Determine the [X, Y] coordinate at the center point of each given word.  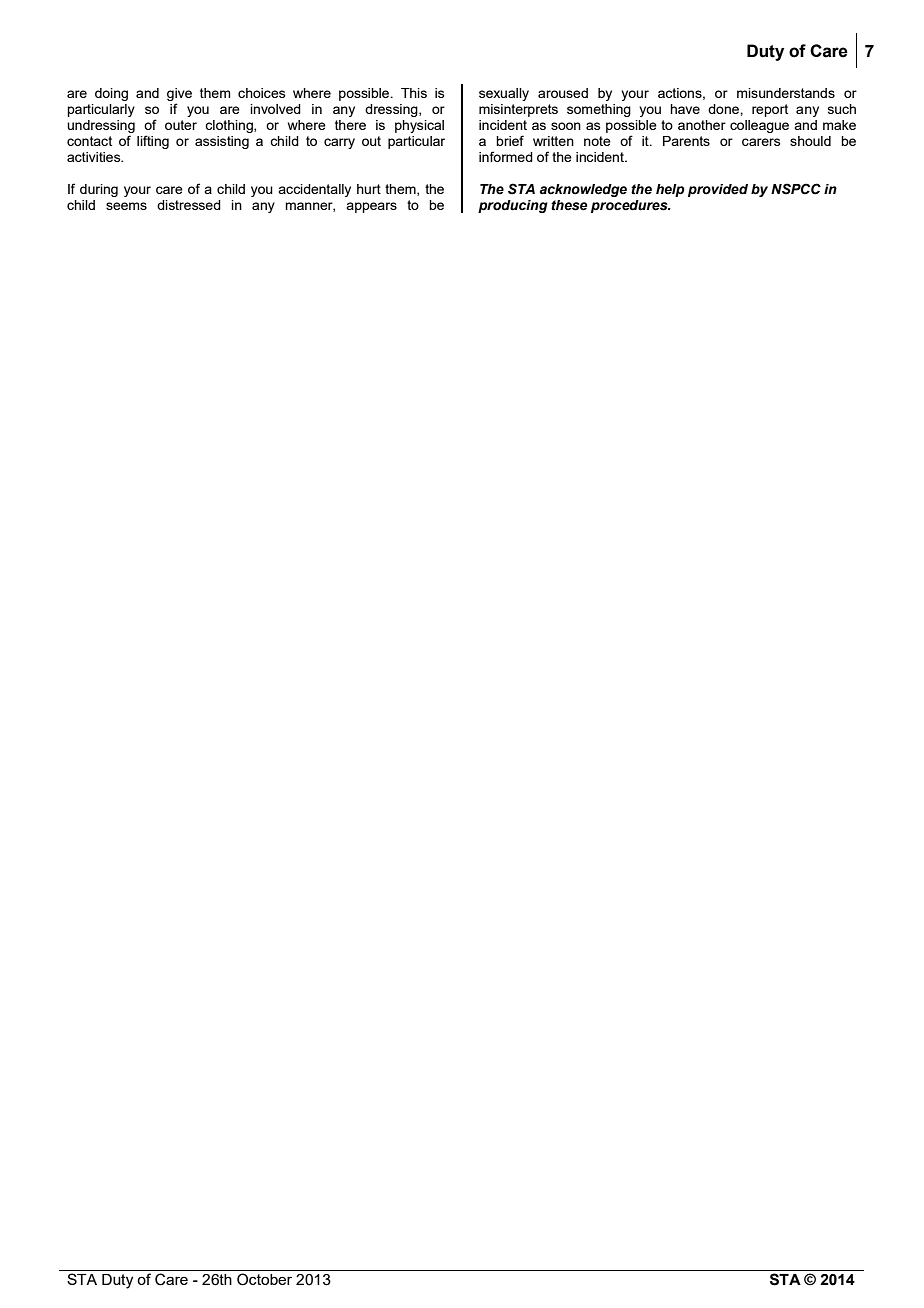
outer [181, 125]
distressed [189, 205]
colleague [759, 126]
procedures [630, 206]
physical [419, 126]
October [264, 1279]
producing [513, 206]
